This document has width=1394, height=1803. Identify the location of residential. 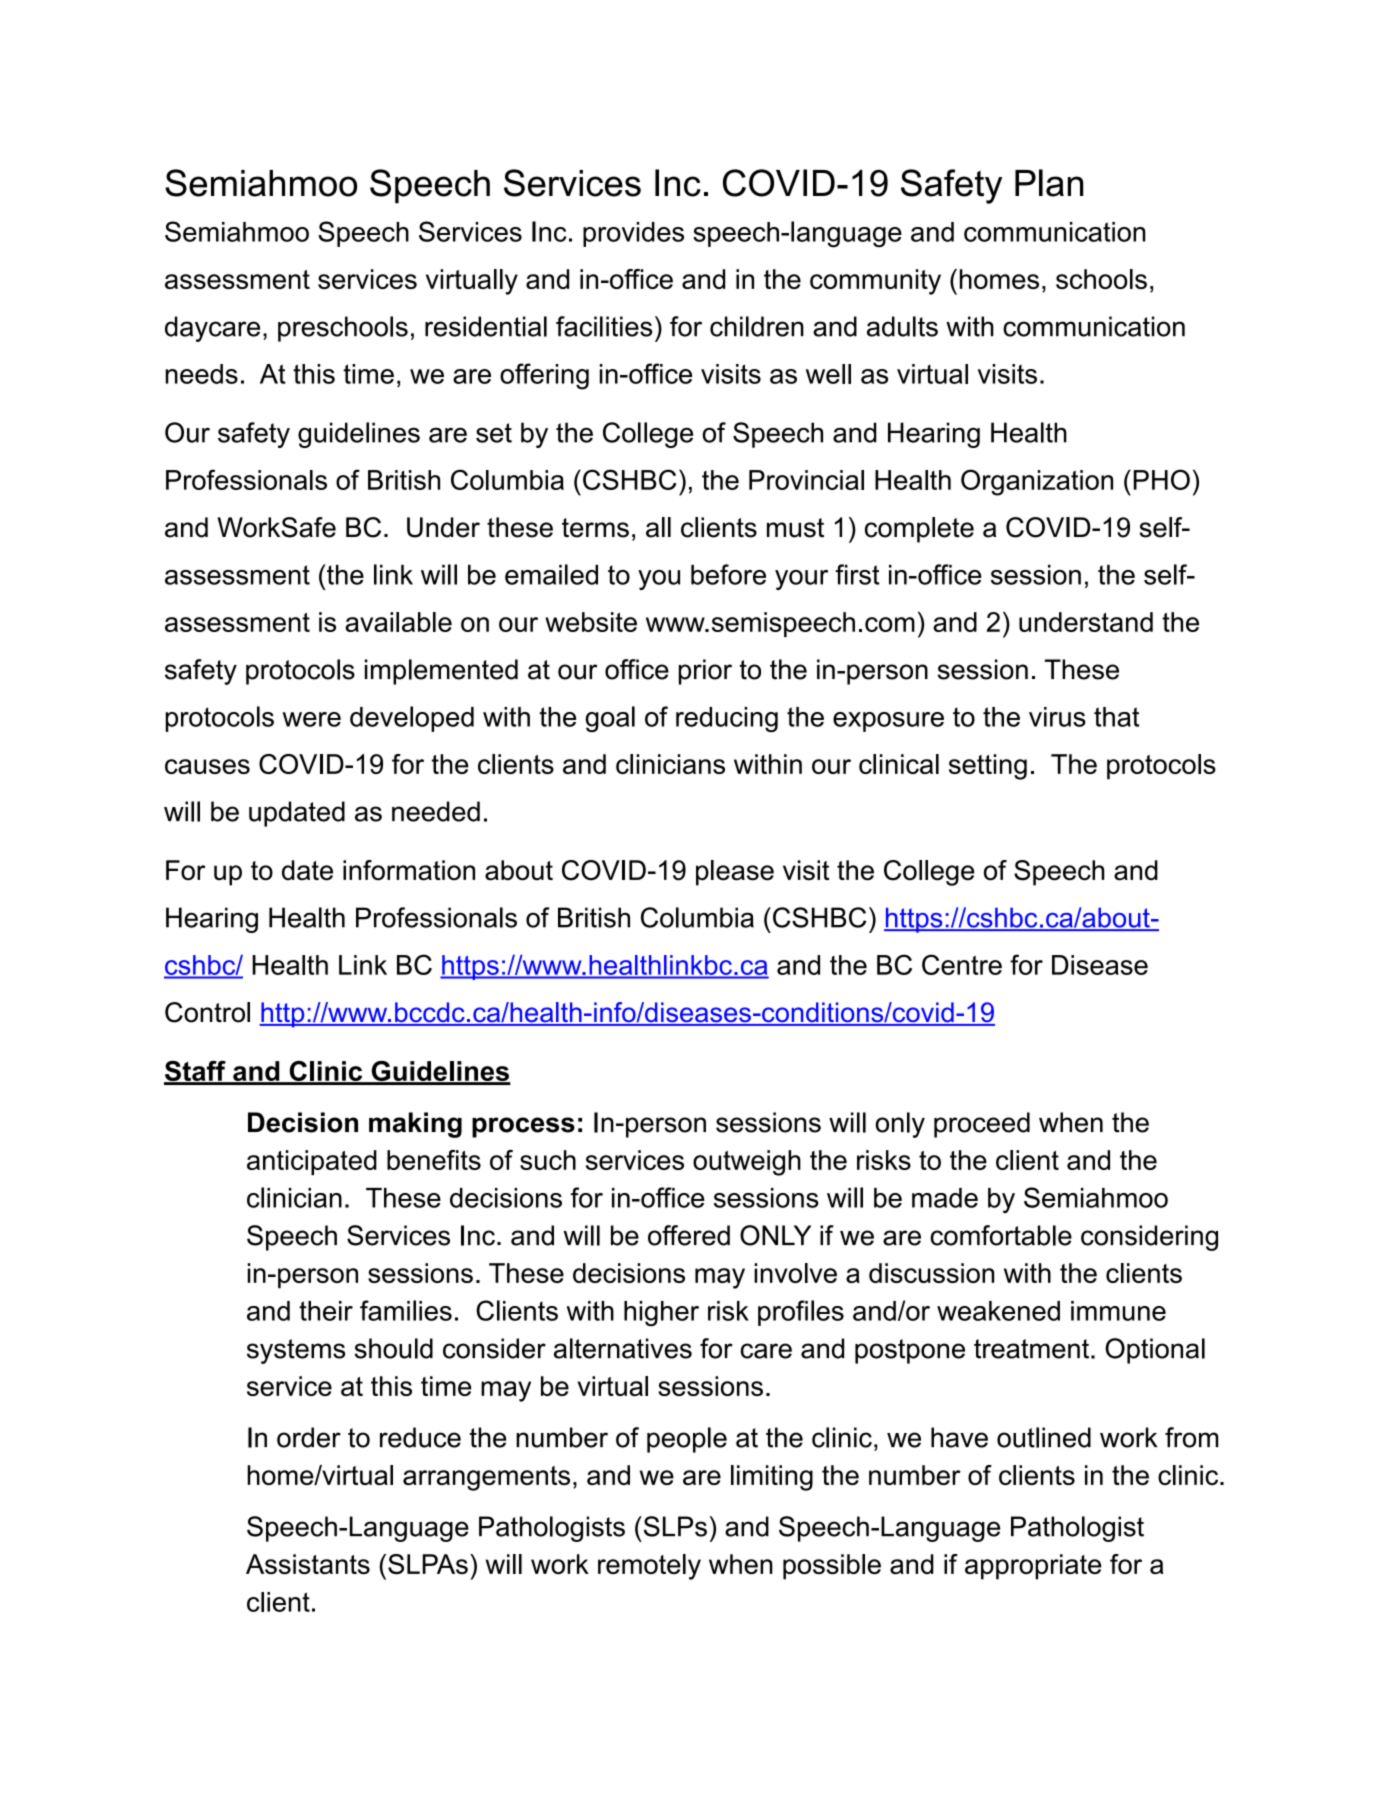
(486, 326).
